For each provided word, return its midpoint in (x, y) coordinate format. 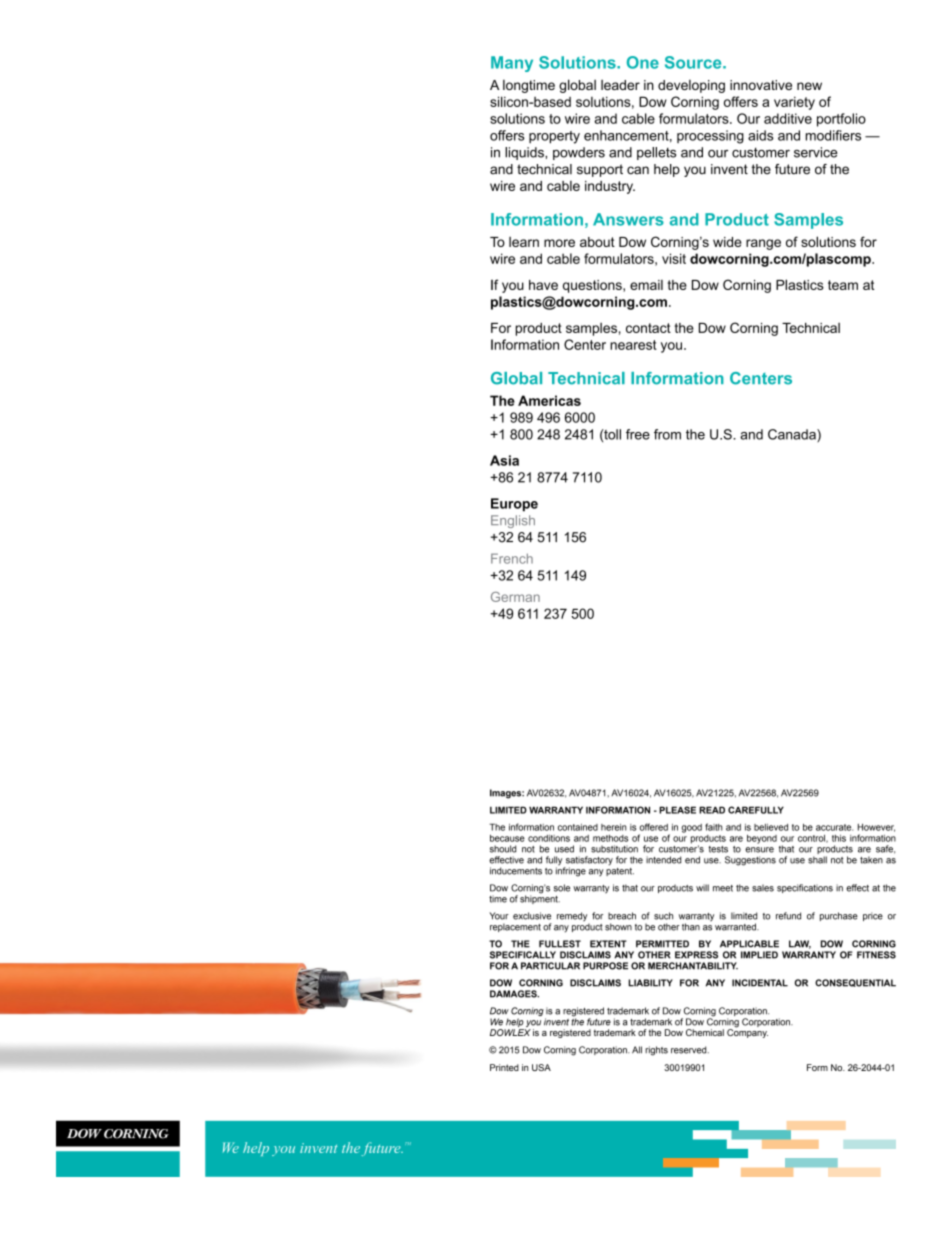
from (667, 434)
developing (691, 86)
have (543, 285)
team (843, 285)
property (554, 137)
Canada (793, 435)
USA (541, 1067)
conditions (549, 838)
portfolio (841, 120)
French (512, 558)
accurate (834, 827)
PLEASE (677, 810)
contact (648, 328)
